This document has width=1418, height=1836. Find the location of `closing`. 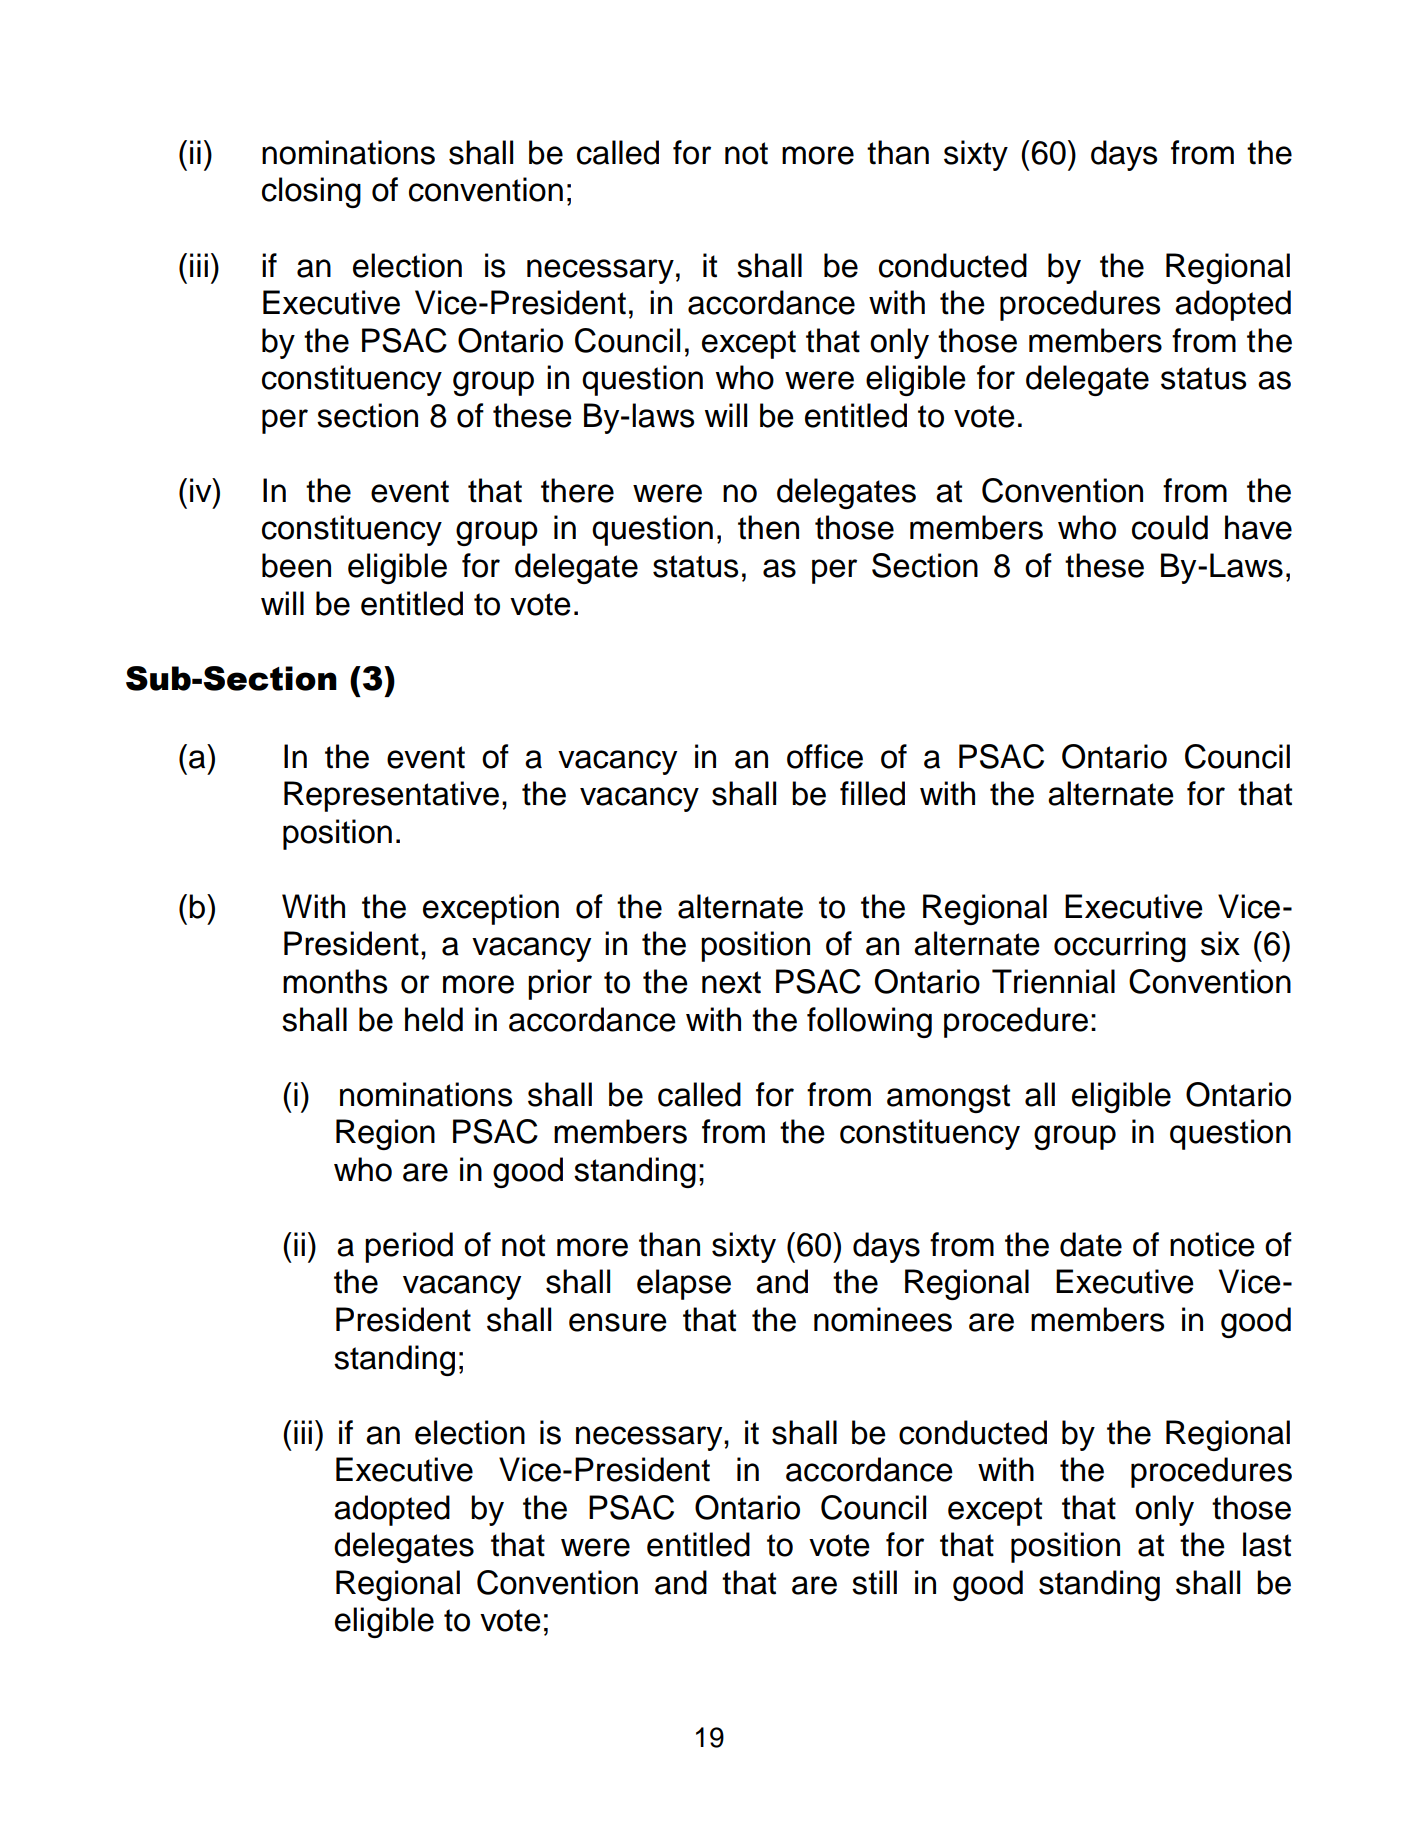

closing is located at coordinates (311, 192).
